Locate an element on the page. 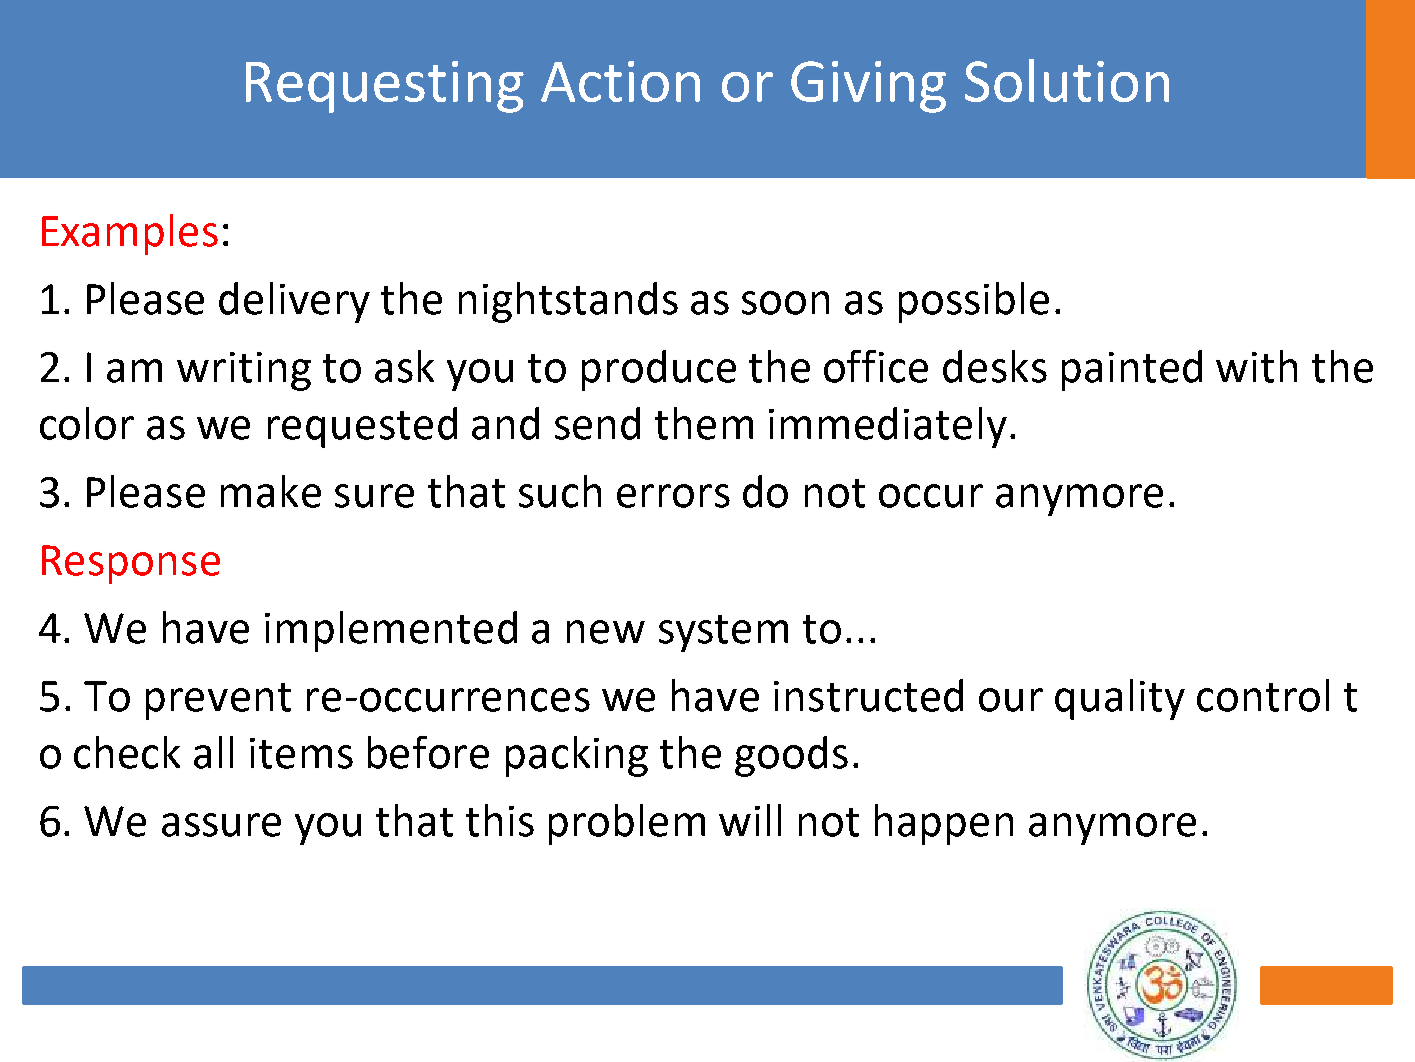 Image resolution: width=1415 pixels, height=1062 pixels. them is located at coordinates (704, 423).
